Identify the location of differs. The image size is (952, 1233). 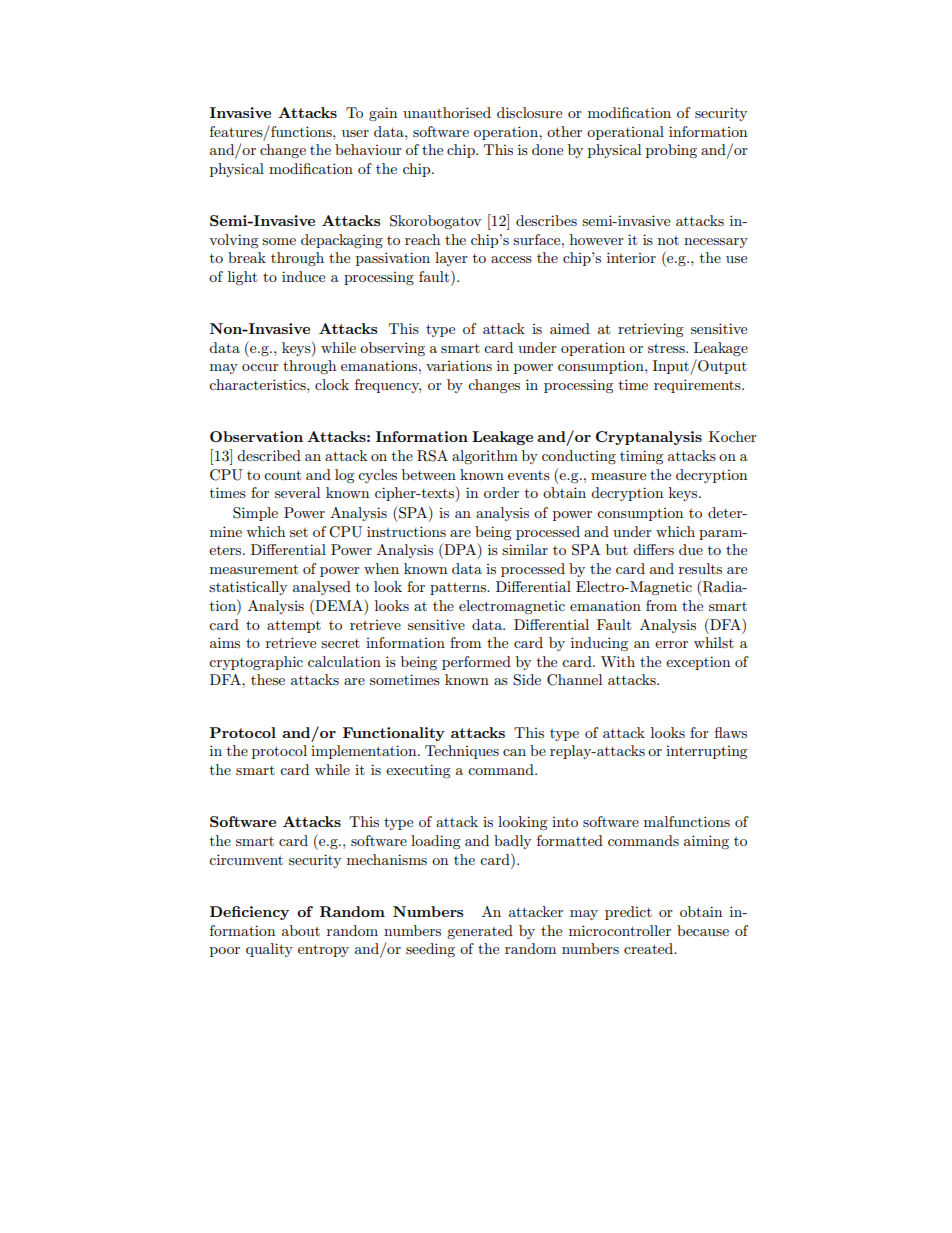
(653, 549).
